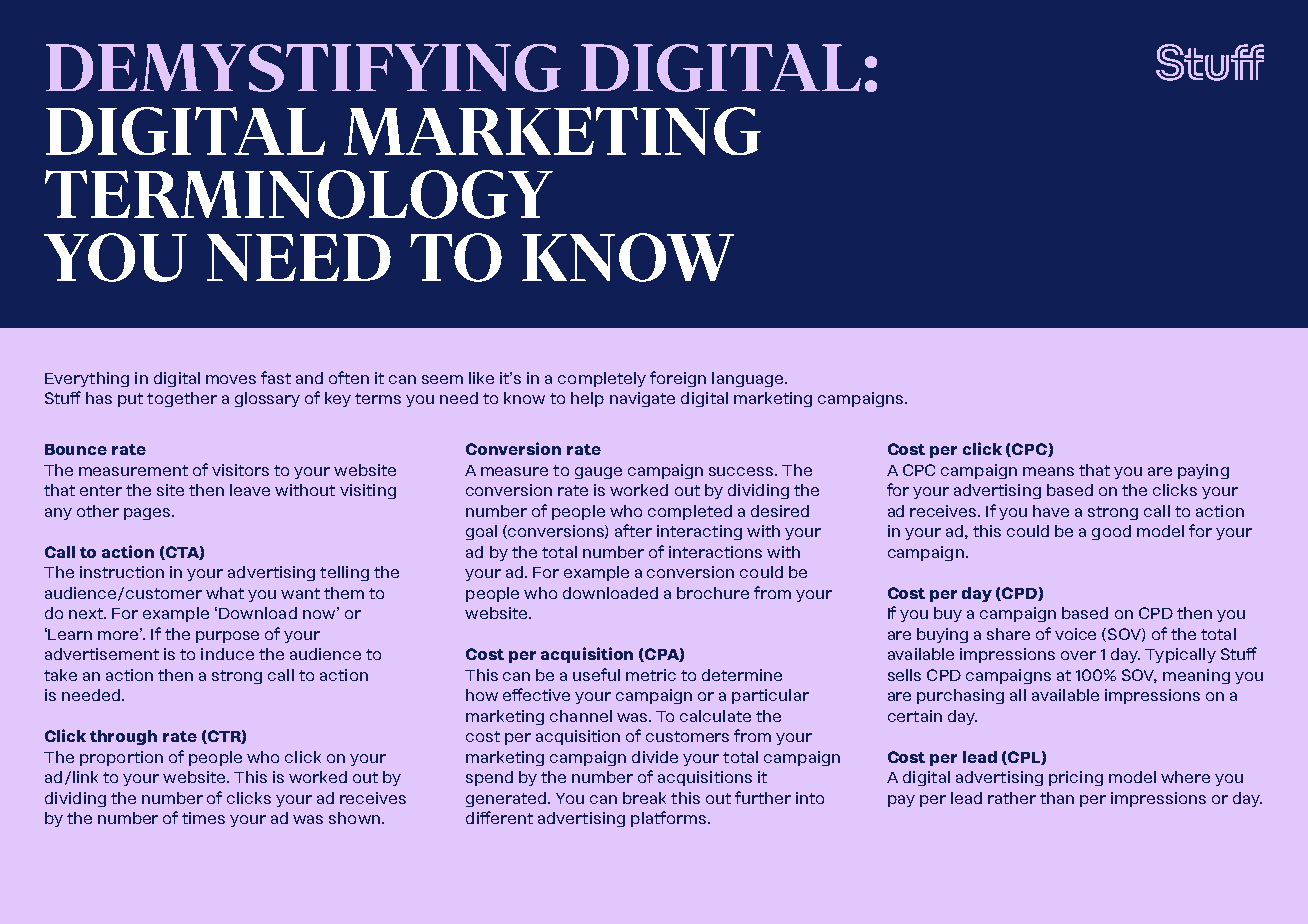 Image resolution: width=1308 pixels, height=924 pixels. Describe the element at coordinates (749, 379) in the page. I see `language` at that location.
